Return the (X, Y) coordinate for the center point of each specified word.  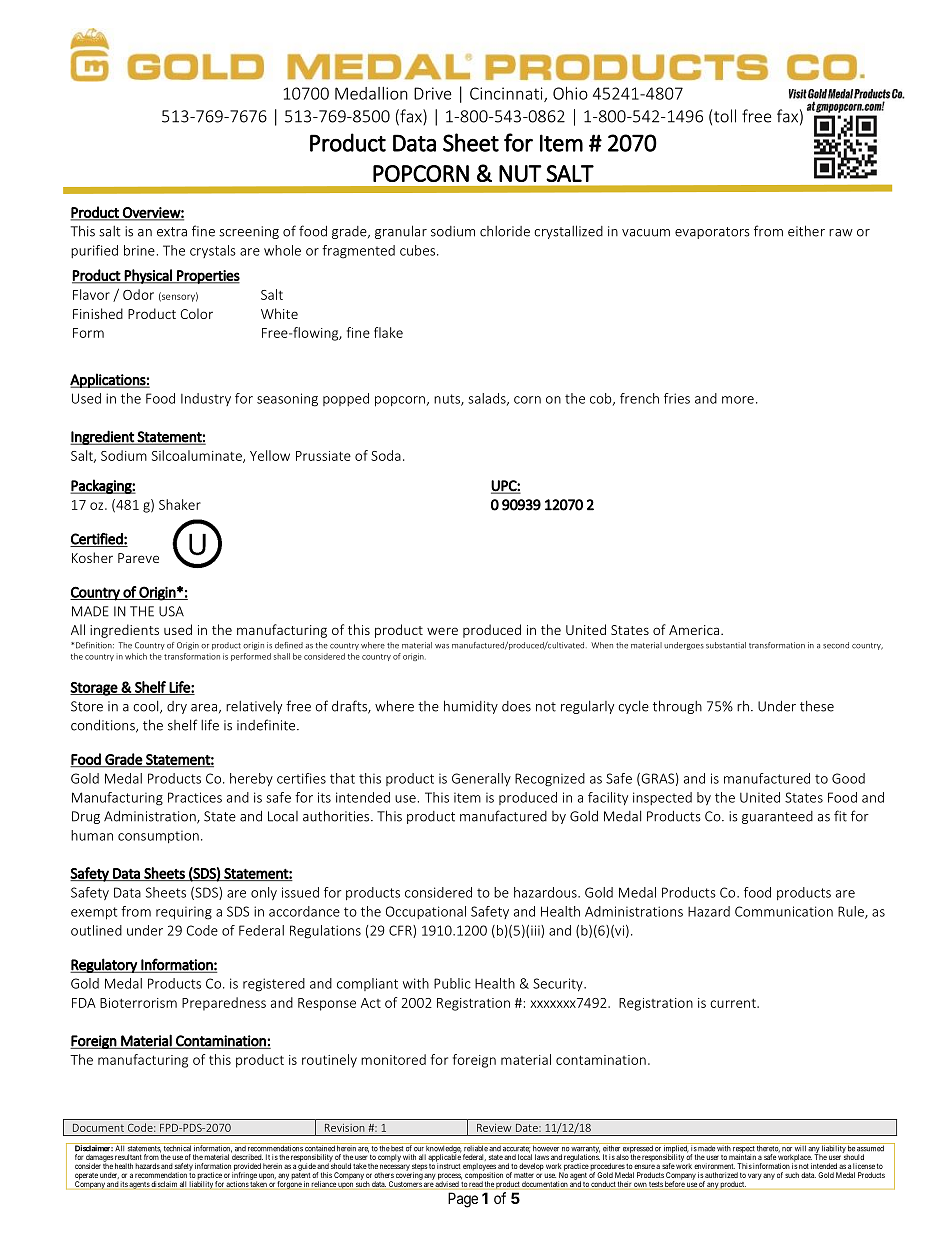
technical (177, 1147)
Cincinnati (507, 94)
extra (172, 232)
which (136, 656)
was (442, 646)
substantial (726, 645)
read (476, 1183)
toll (725, 116)
